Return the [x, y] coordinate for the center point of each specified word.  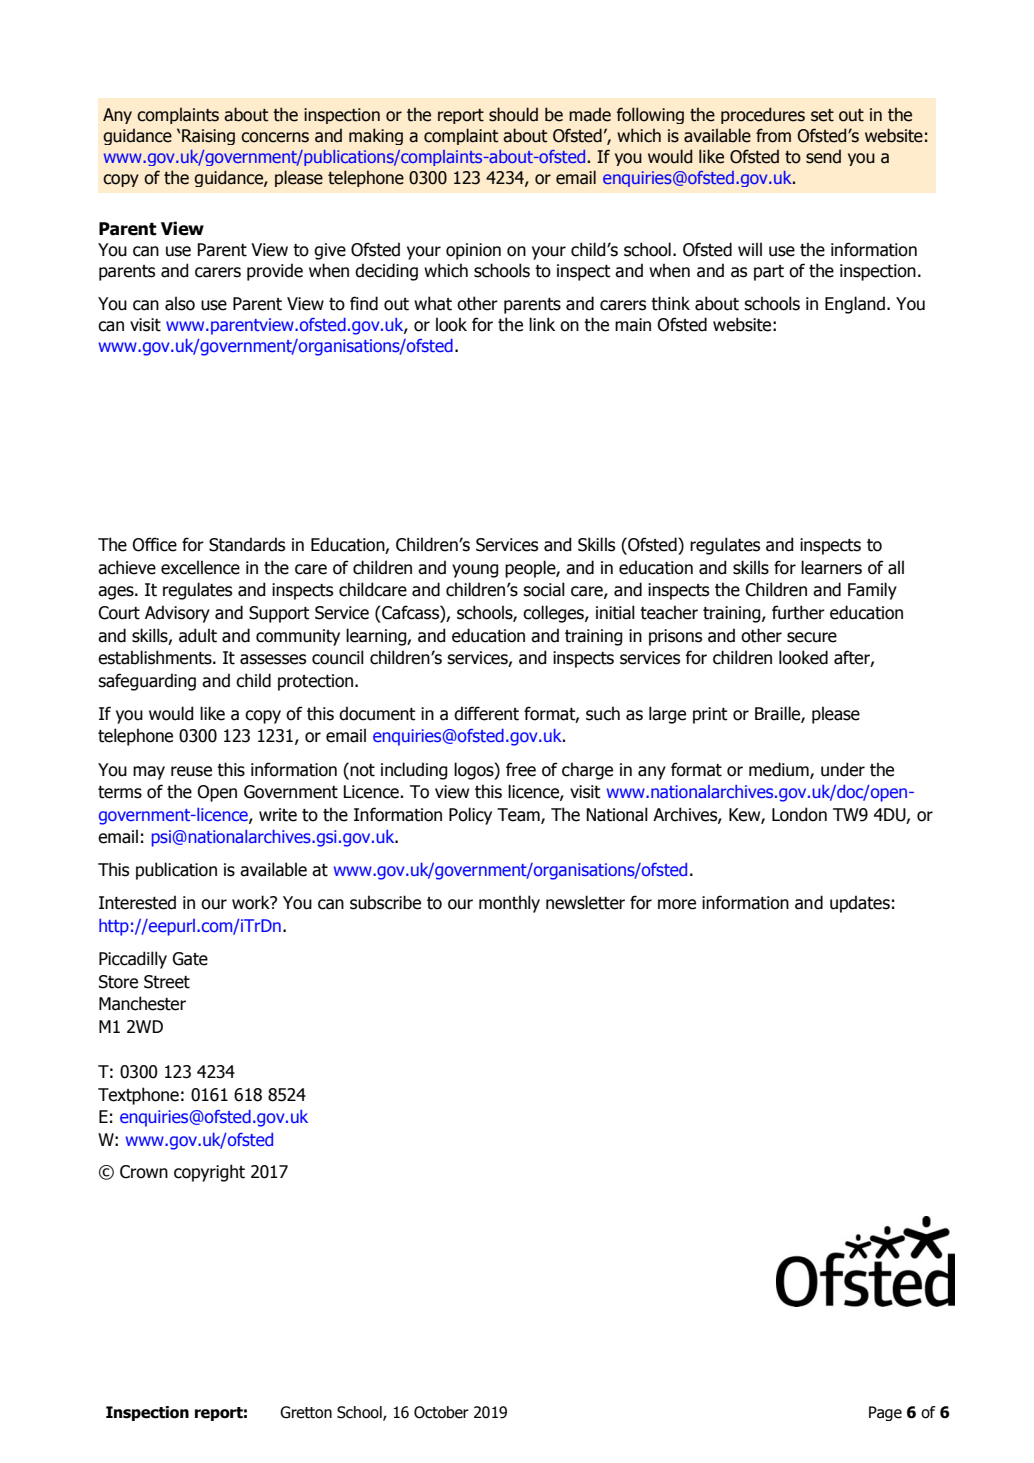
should [513, 114]
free [521, 769]
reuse [191, 771]
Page [885, 1413]
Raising [208, 137]
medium [780, 770]
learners [831, 567]
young [475, 571]
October [441, 1412]
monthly [509, 904]
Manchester [142, 1003]
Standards [247, 544]
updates [860, 904]
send [823, 156]
